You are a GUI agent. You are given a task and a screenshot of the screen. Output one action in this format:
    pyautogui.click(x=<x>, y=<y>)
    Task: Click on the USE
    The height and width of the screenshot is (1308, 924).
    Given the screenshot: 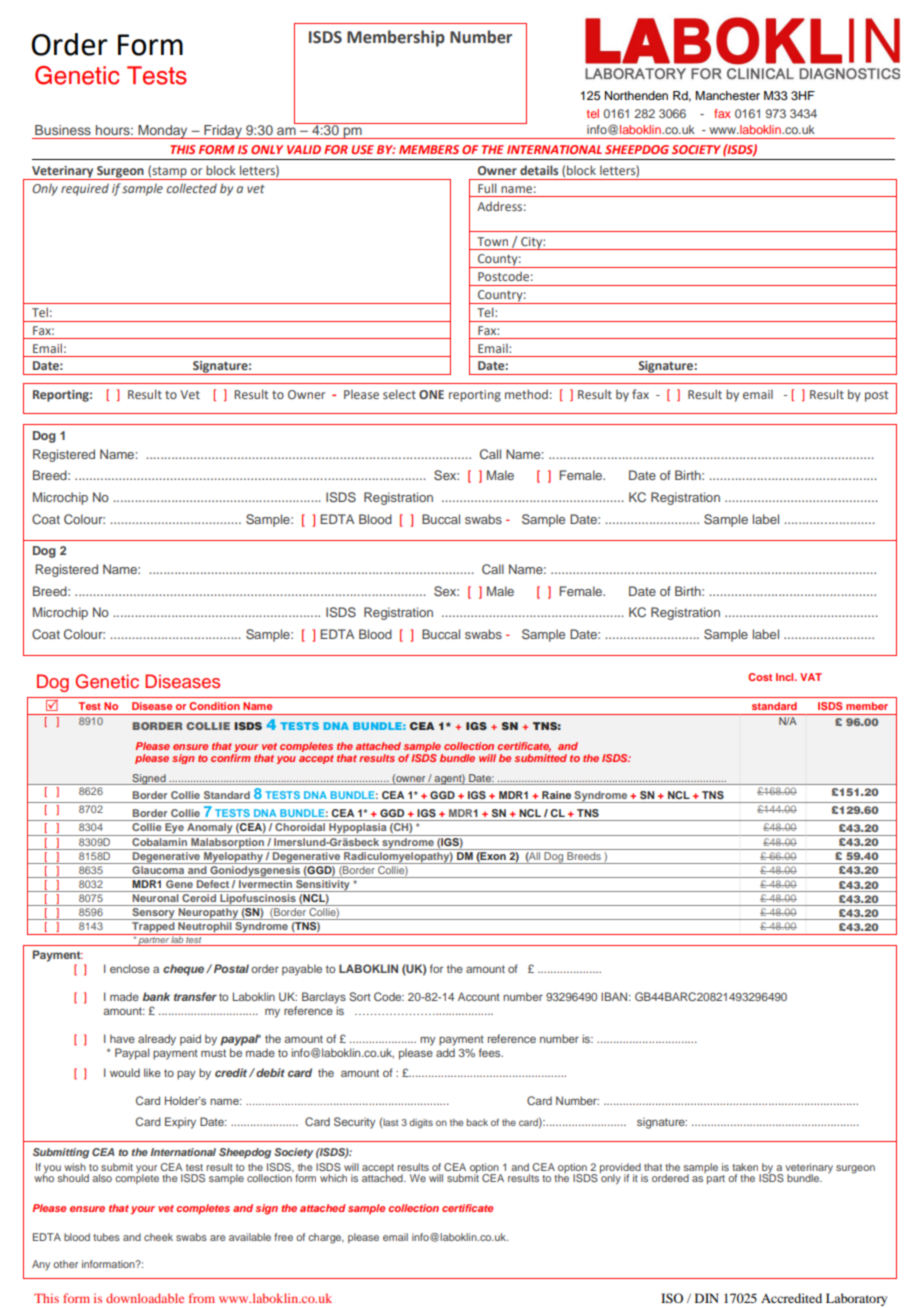 What is the action you would take?
    pyautogui.click(x=362, y=149)
